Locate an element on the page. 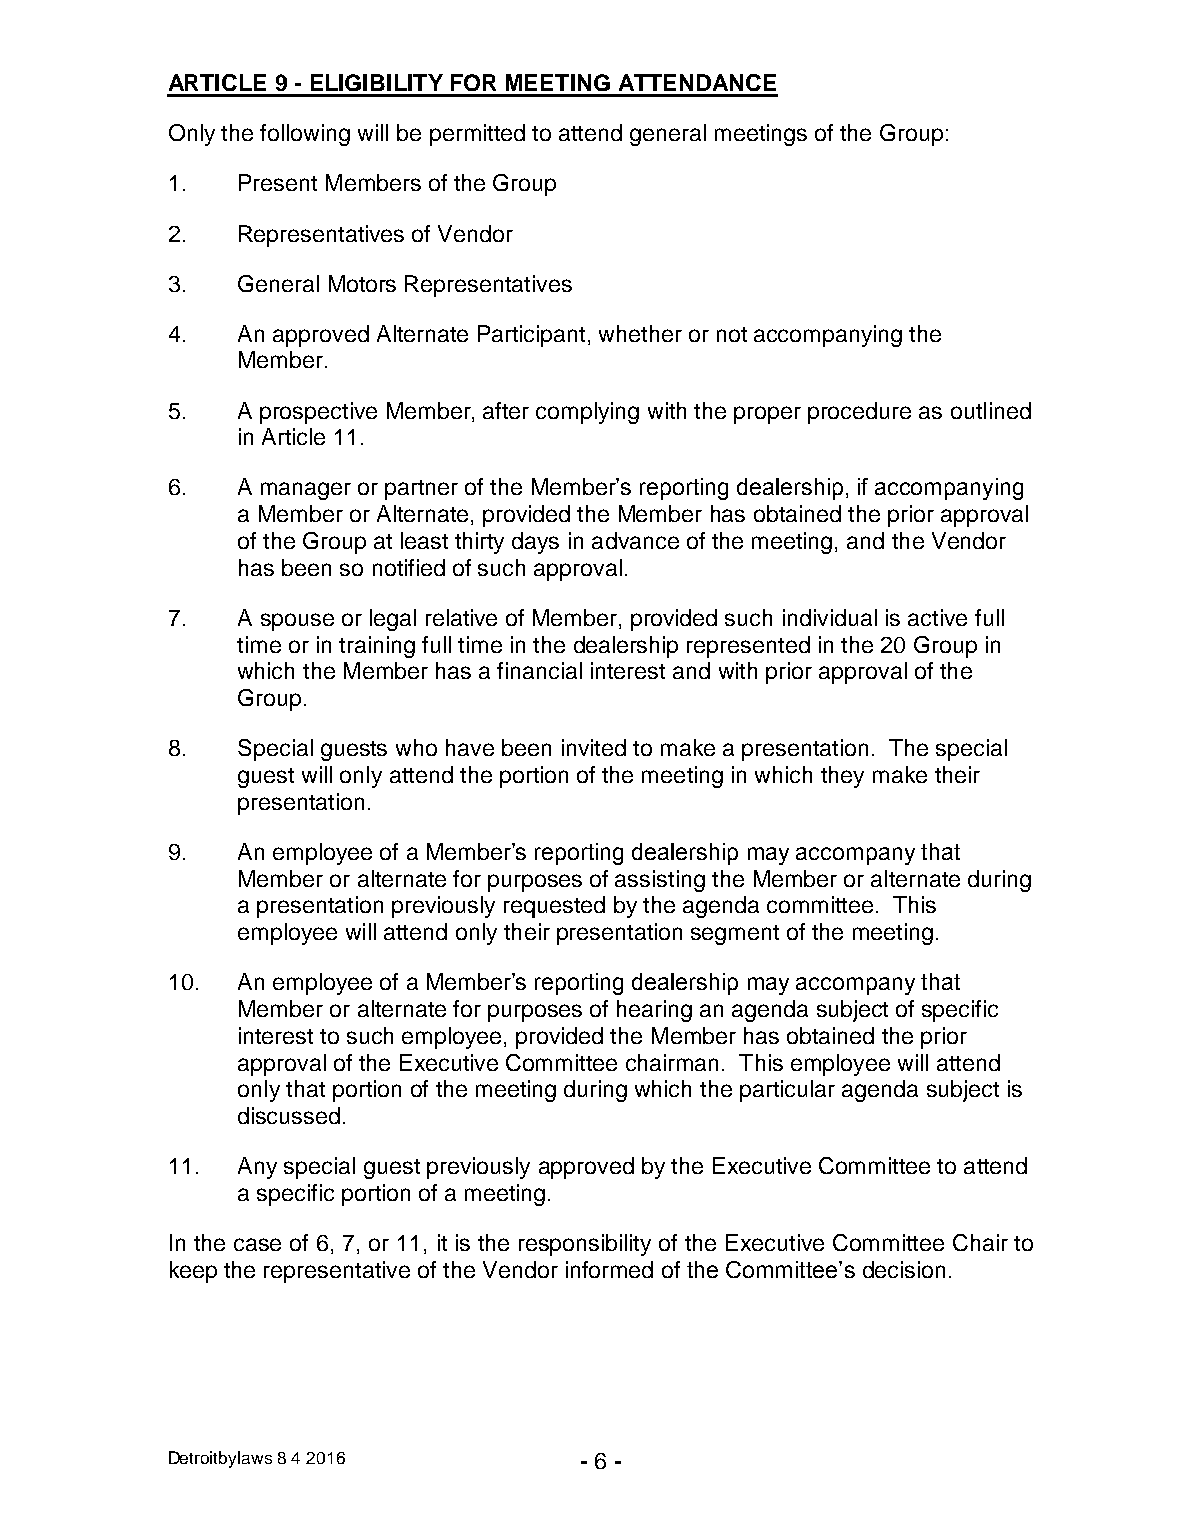 The image size is (1187, 1537). procedure is located at coordinates (859, 413).
